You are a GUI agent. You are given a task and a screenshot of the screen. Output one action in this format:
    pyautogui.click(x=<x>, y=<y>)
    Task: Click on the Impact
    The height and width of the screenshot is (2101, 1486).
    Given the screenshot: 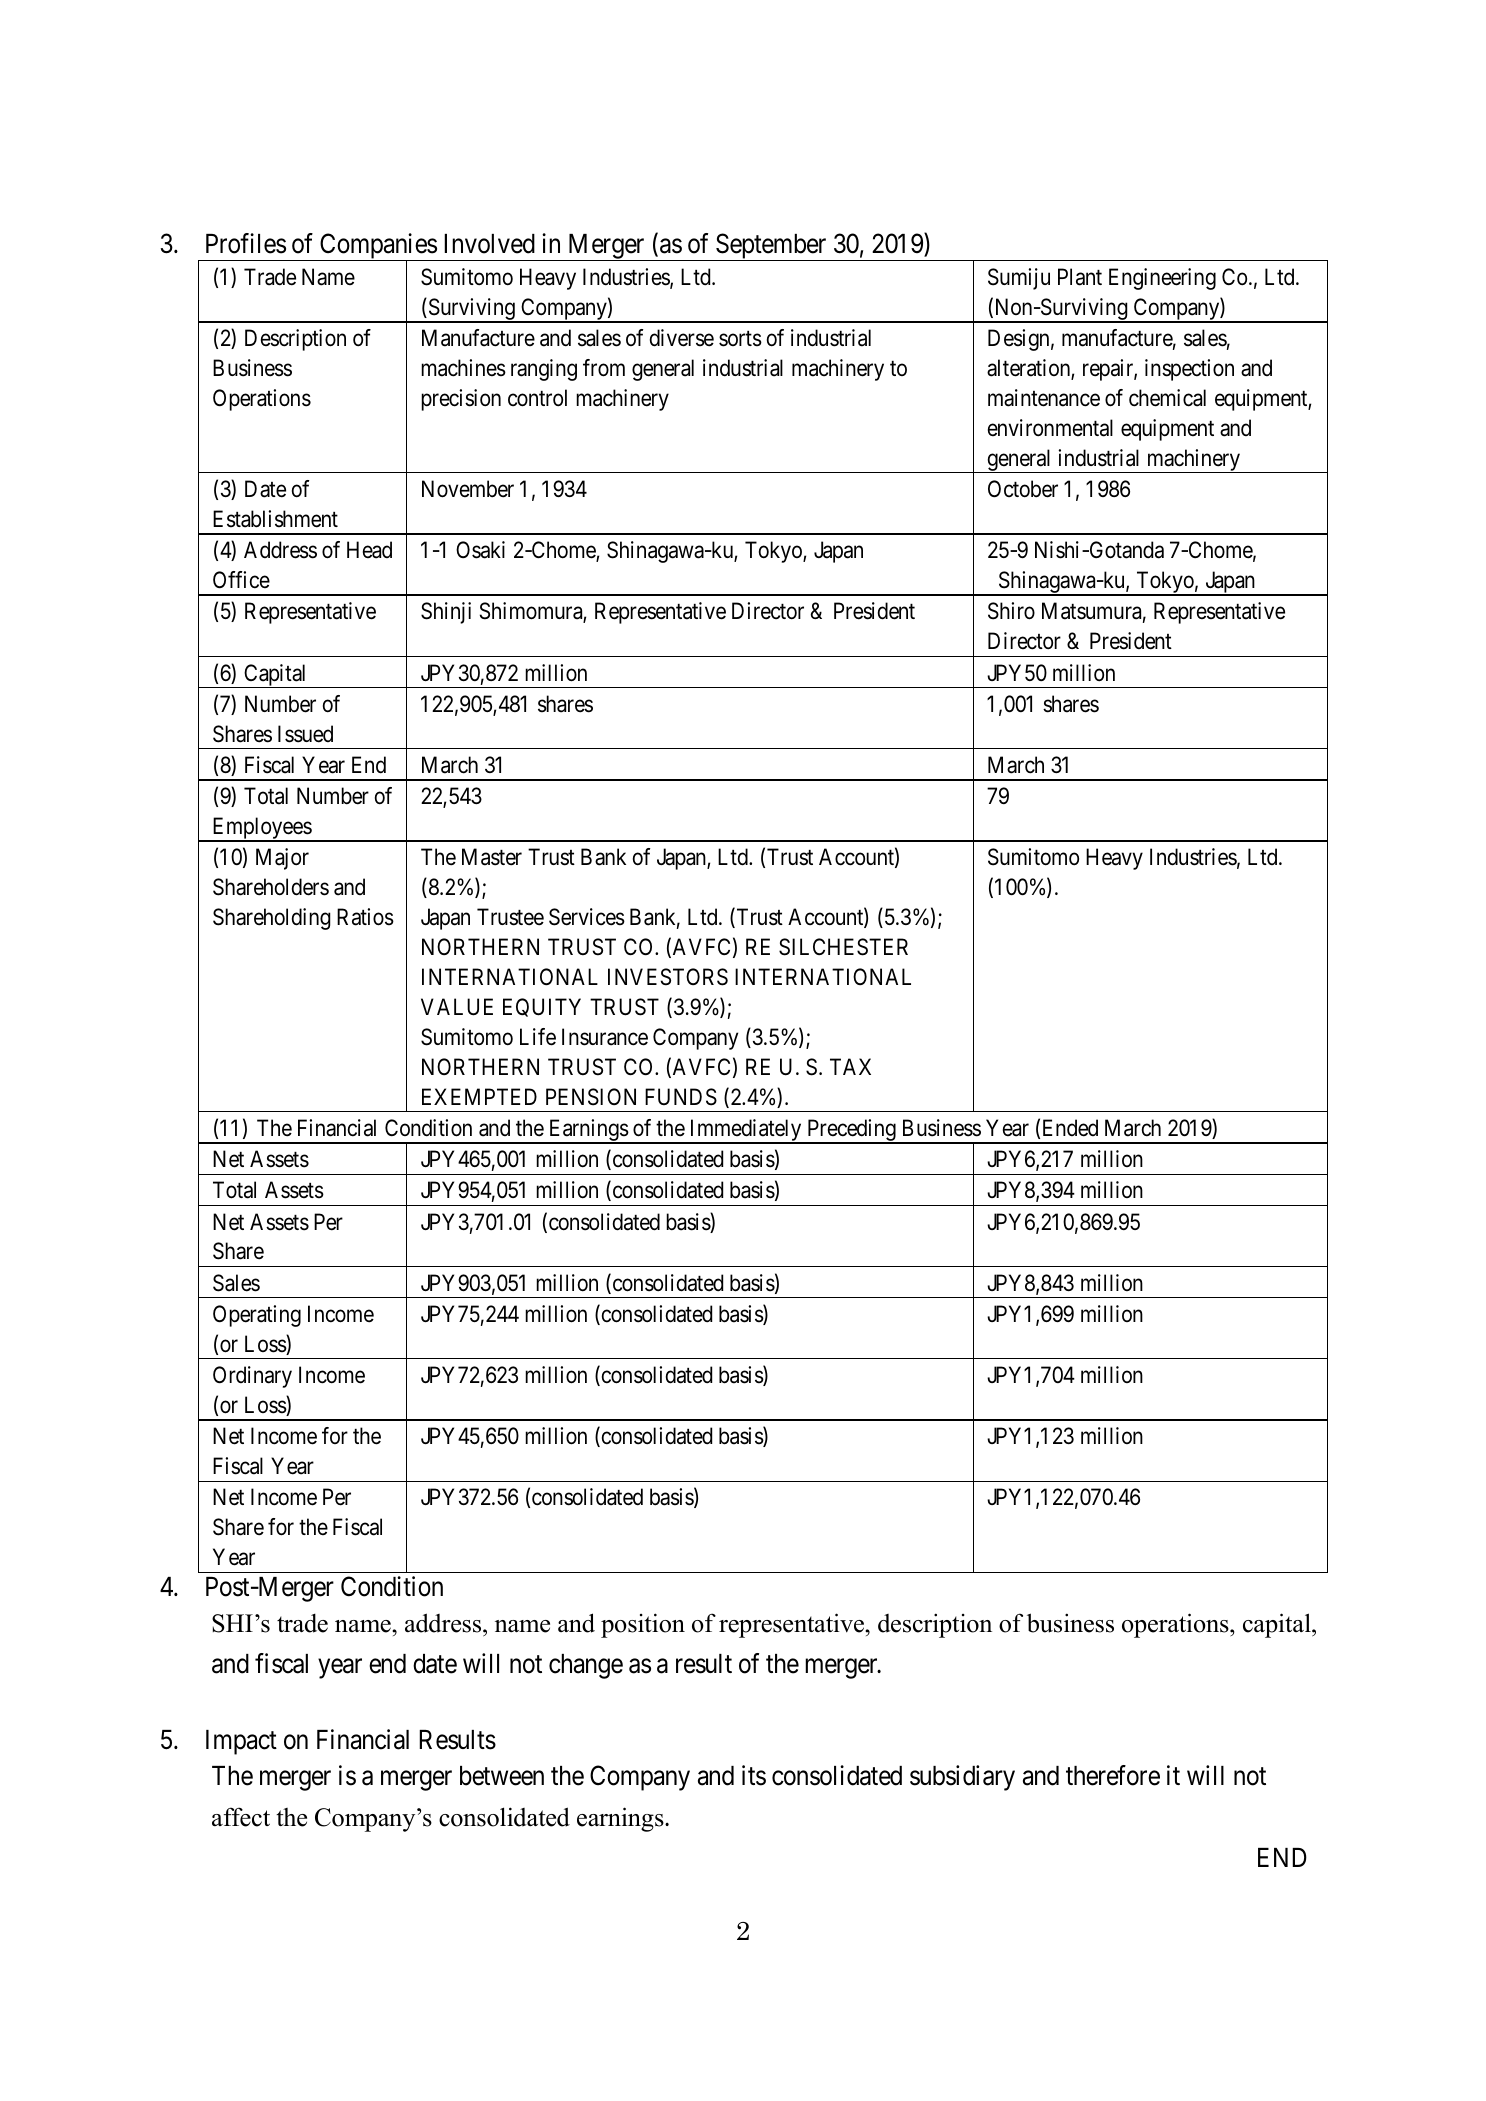 What is the action you would take?
    pyautogui.click(x=241, y=1742)
